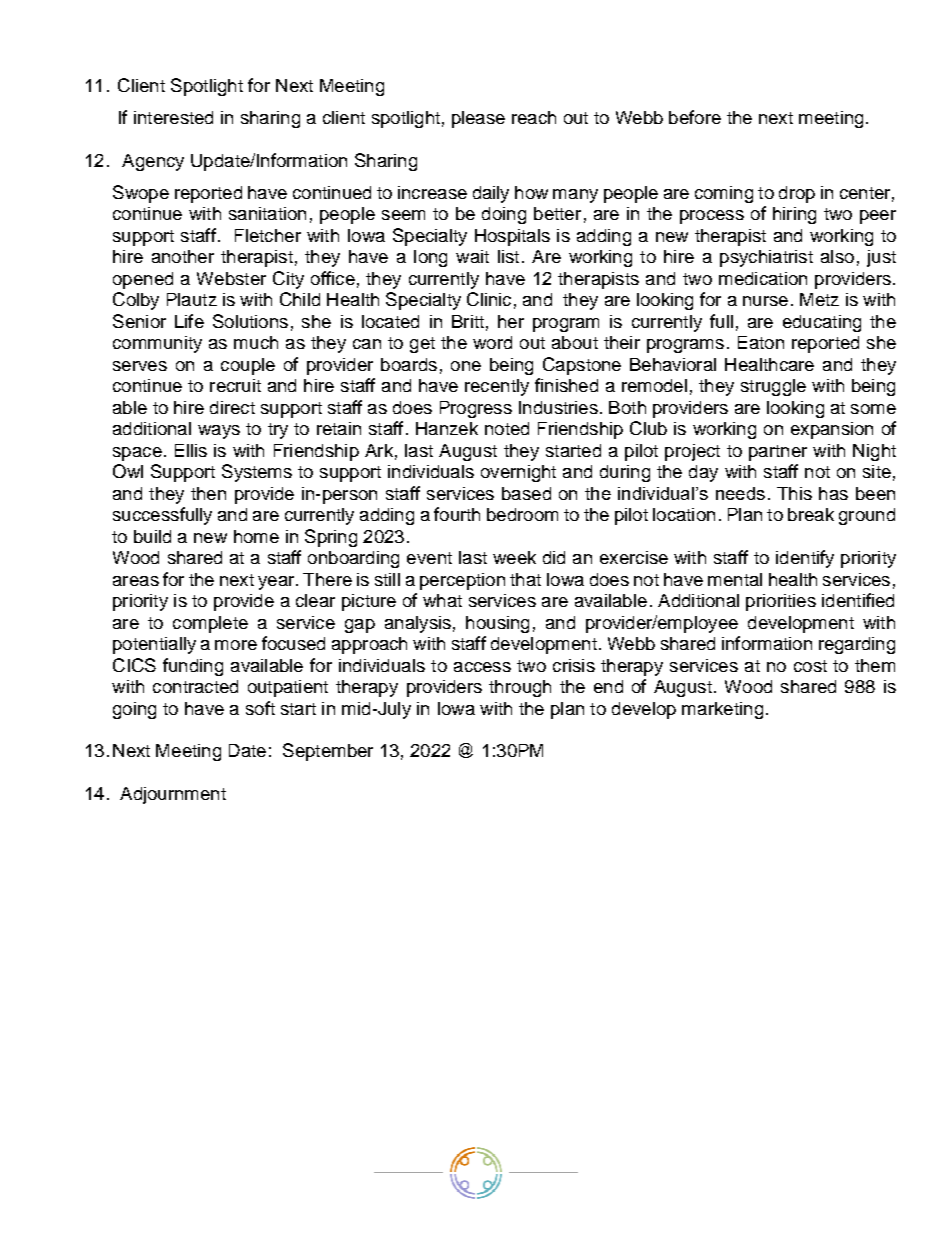  What do you see at coordinates (210, 624) in the document?
I see `complete` at bounding box center [210, 624].
